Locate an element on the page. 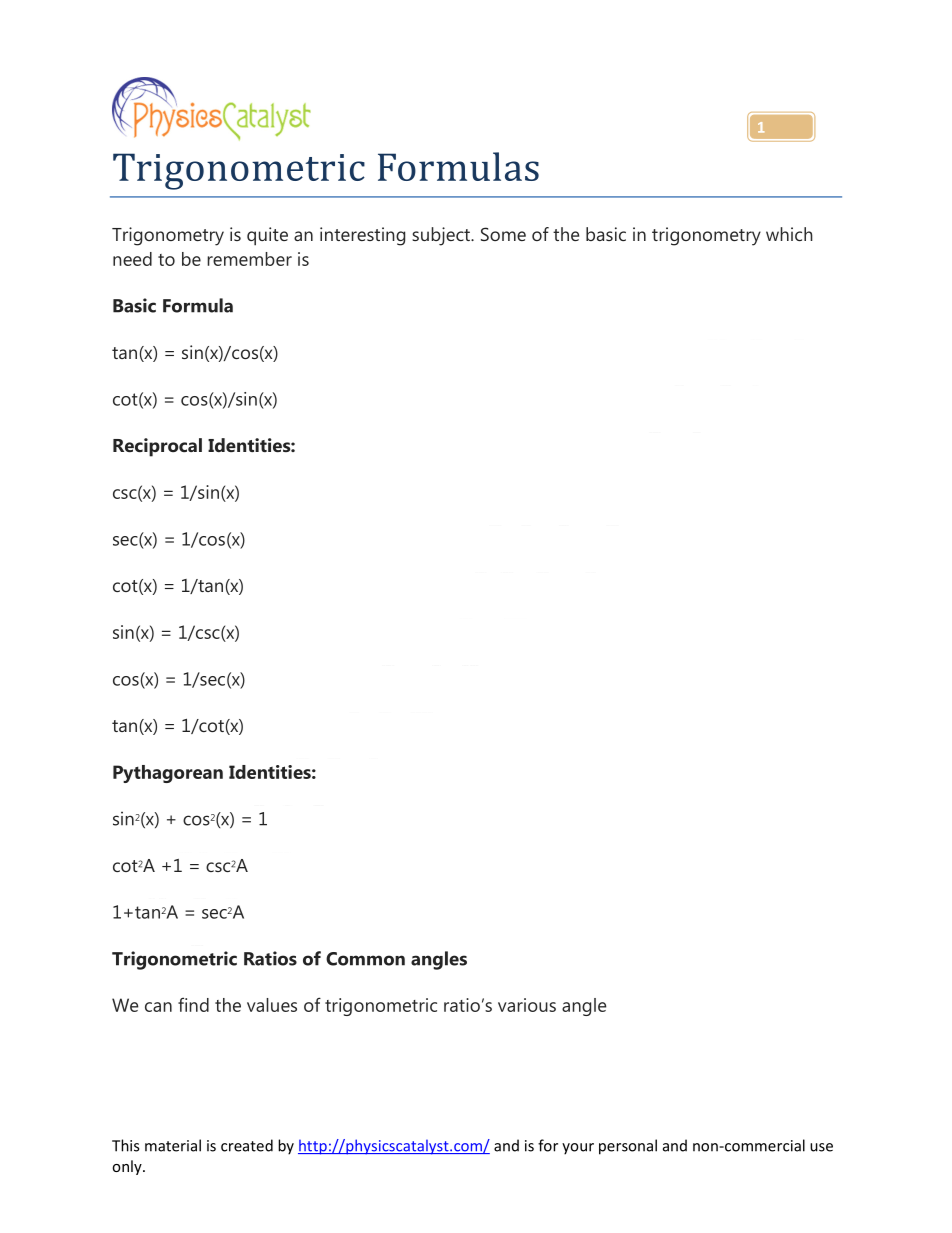 Image resolution: width=952 pixels, height=1233 pixels. material is located at coordinates (173, 1145).
